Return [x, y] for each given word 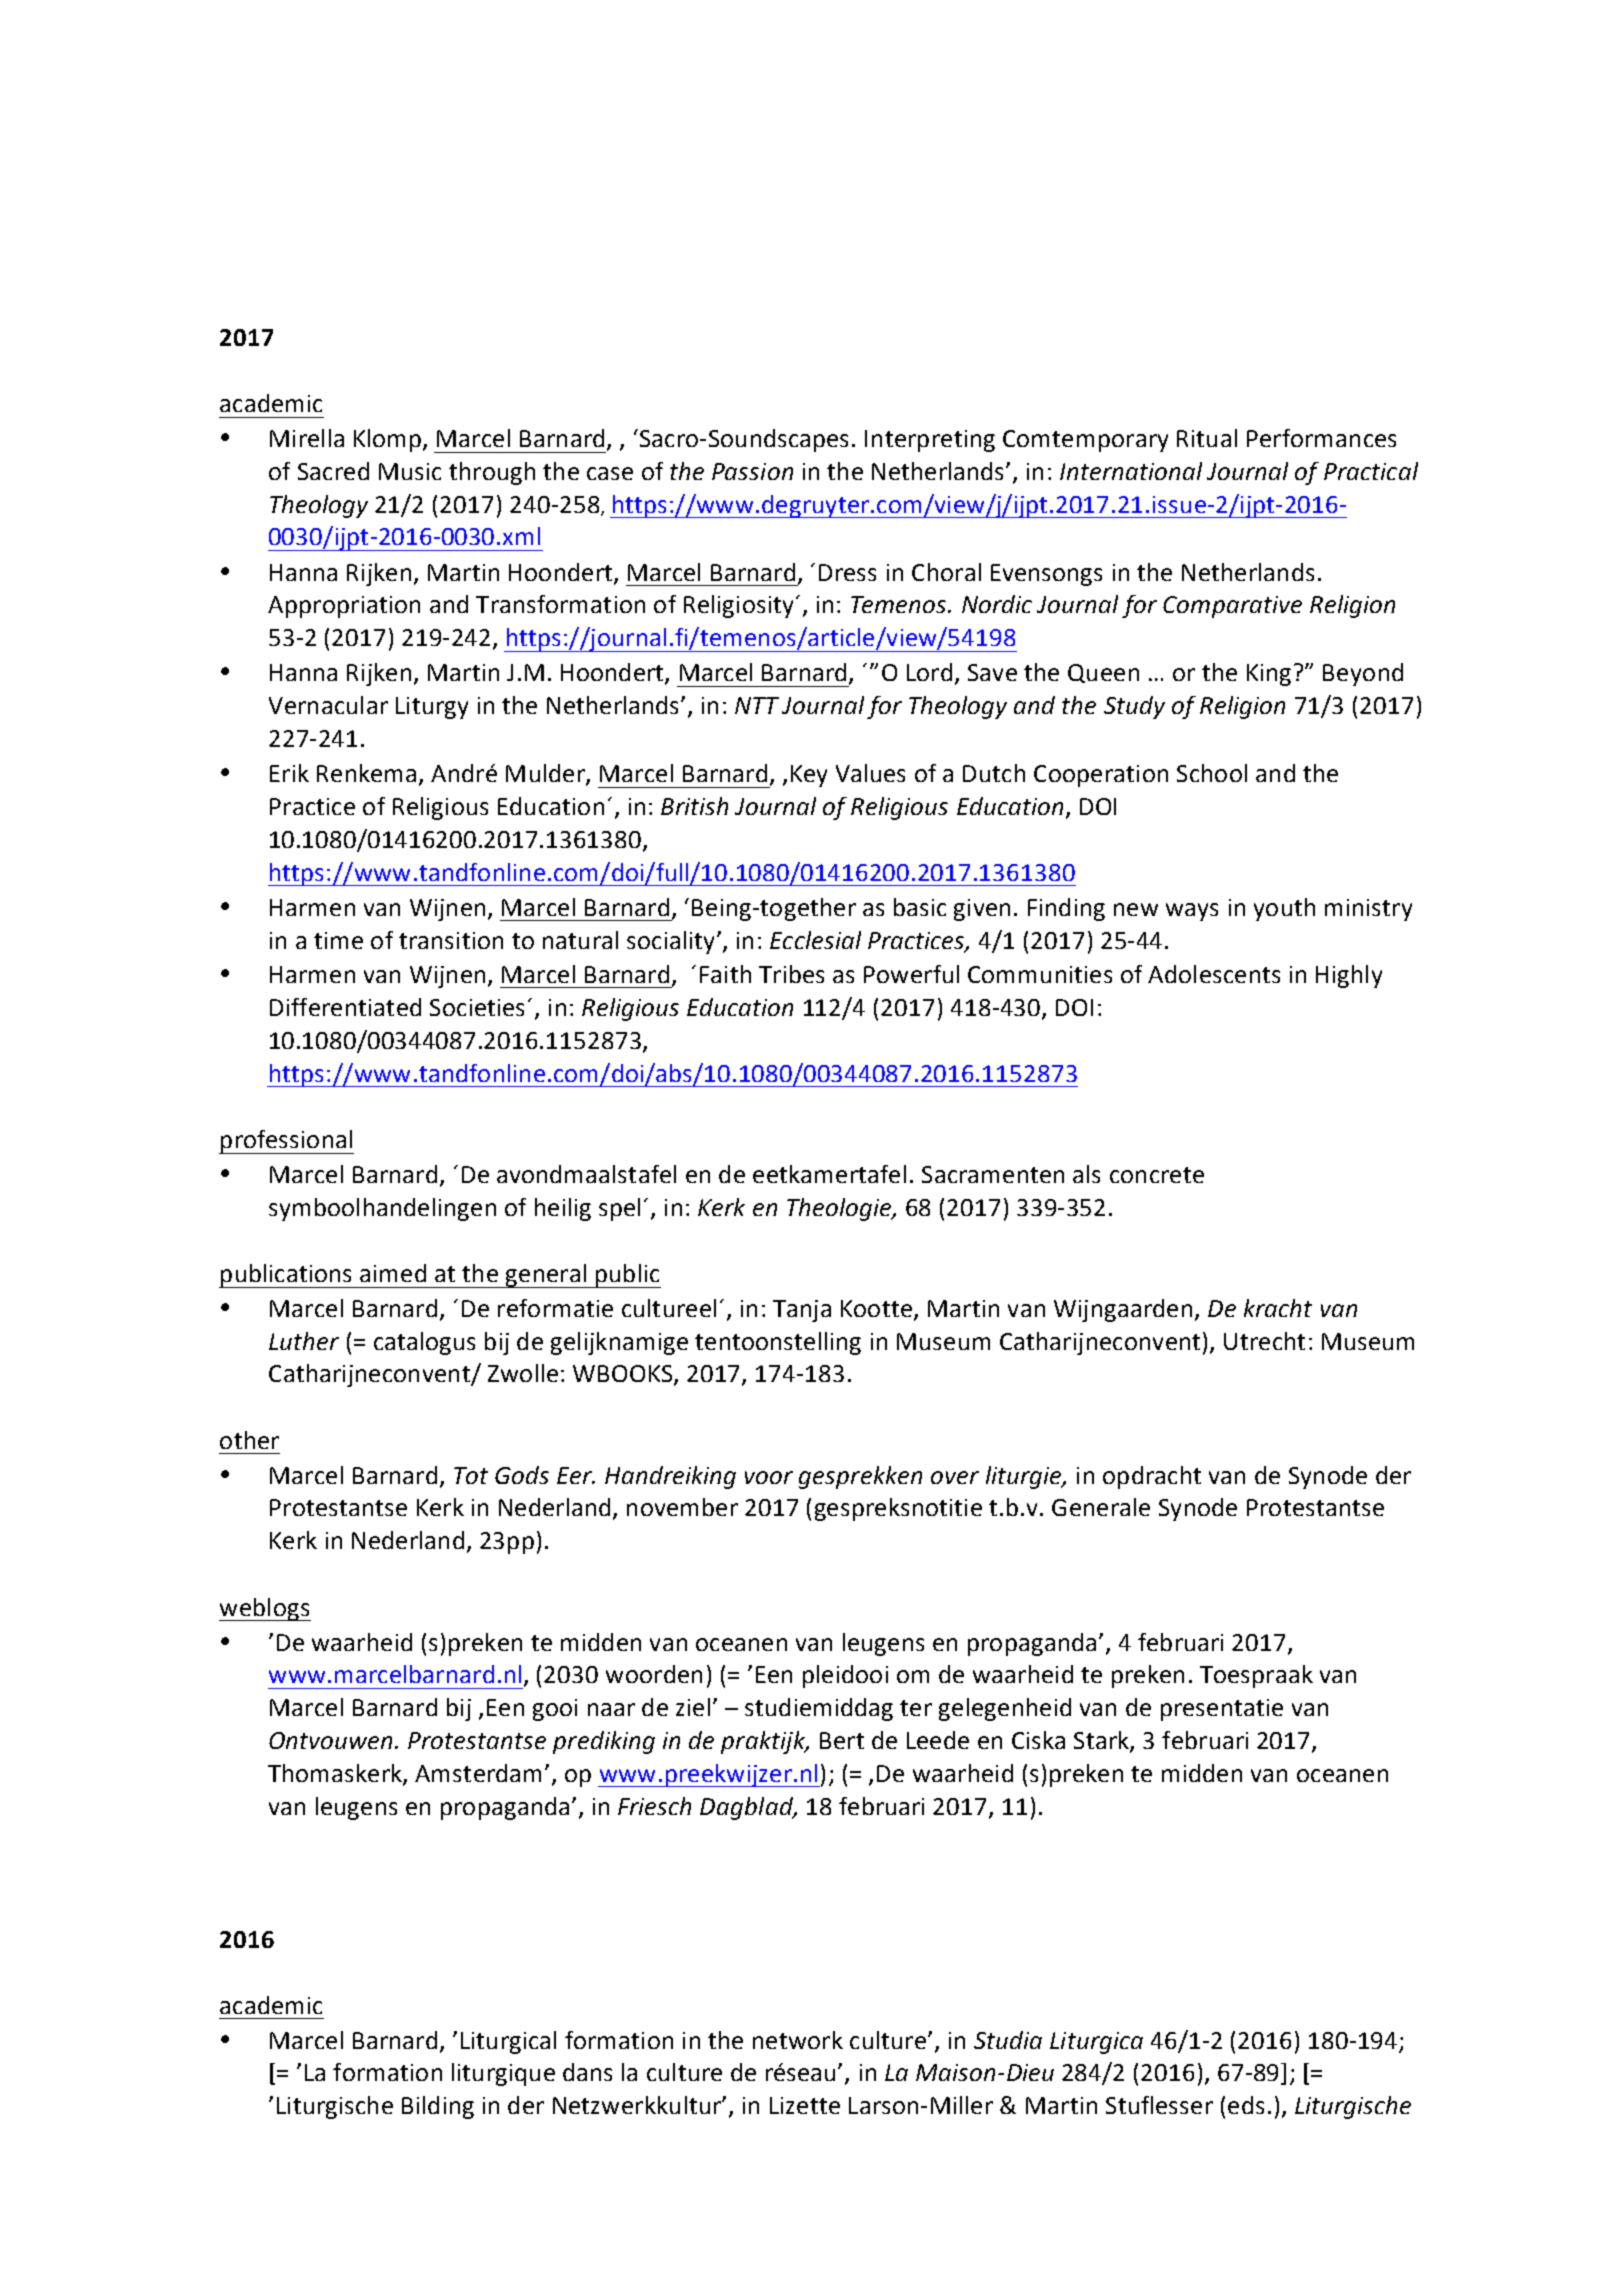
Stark [1102, 1741]
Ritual [1207, 438]
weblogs [265, 1609]
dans [587, 2072]
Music [410, 471]
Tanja [802, 1311]
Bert [842, 1740]
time [338, 940]
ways [1192, 912]
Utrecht [1264, 1341]
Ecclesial [815, 940]
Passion [752, 471]
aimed [393, 1273]
